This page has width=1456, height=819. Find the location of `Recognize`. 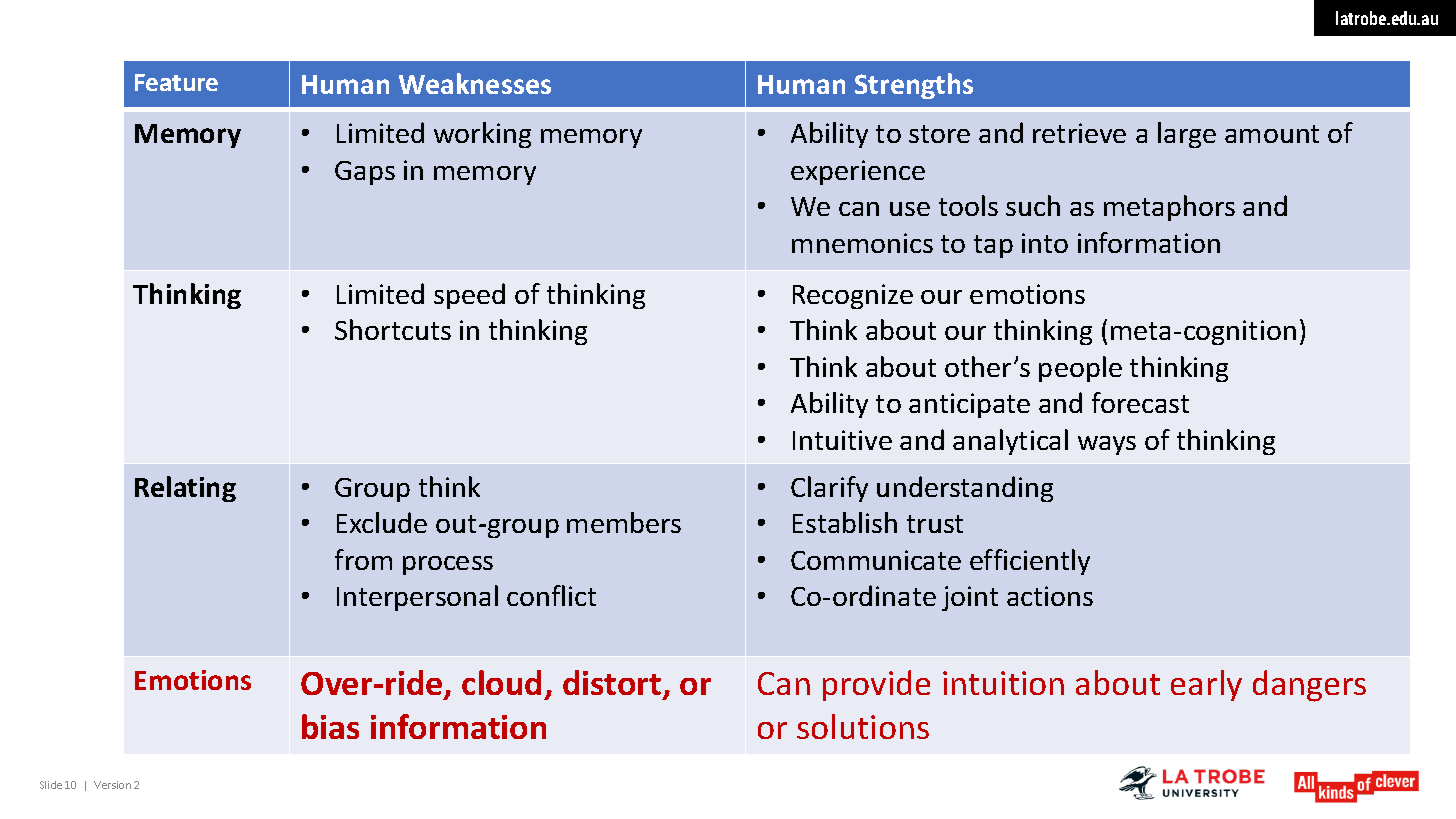

Recognize is located at coordinates (853, 296).
